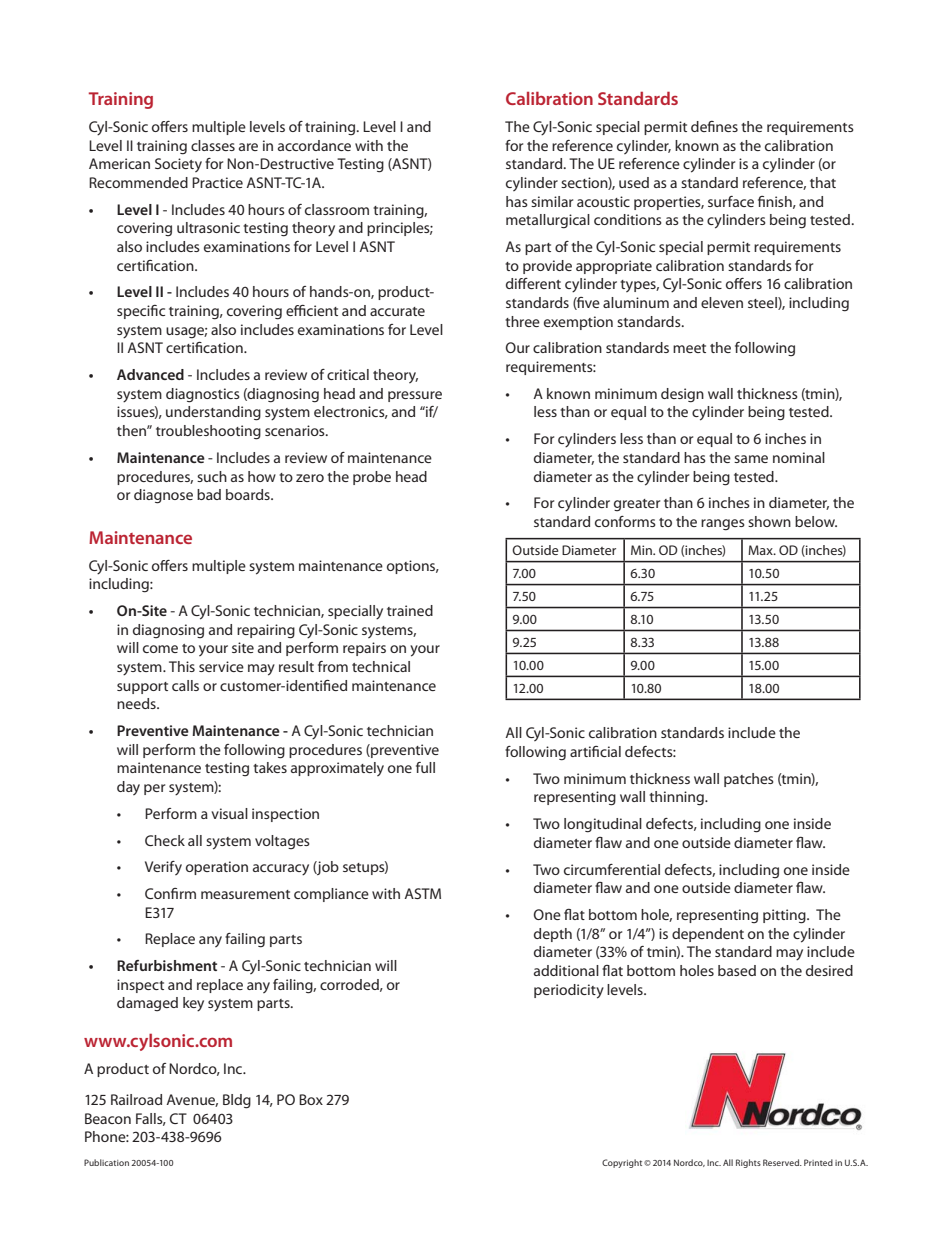 Image resolution: width=952 pixels, height=1233 pixels. Describe the element at coordinates (751, 459) in the document. I see `same` at that location.
